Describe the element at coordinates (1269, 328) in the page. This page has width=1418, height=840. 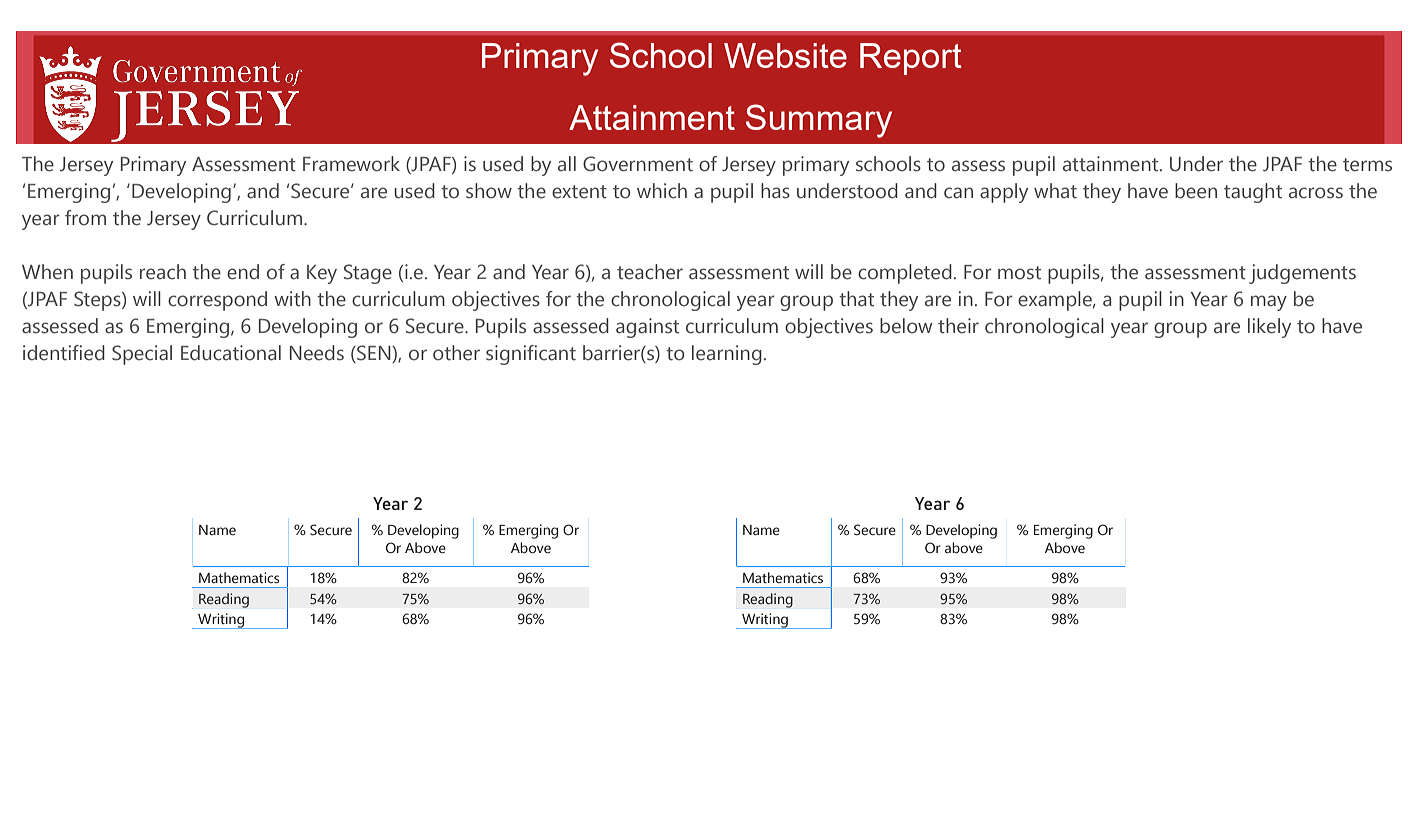
I see `likely` at that location.
